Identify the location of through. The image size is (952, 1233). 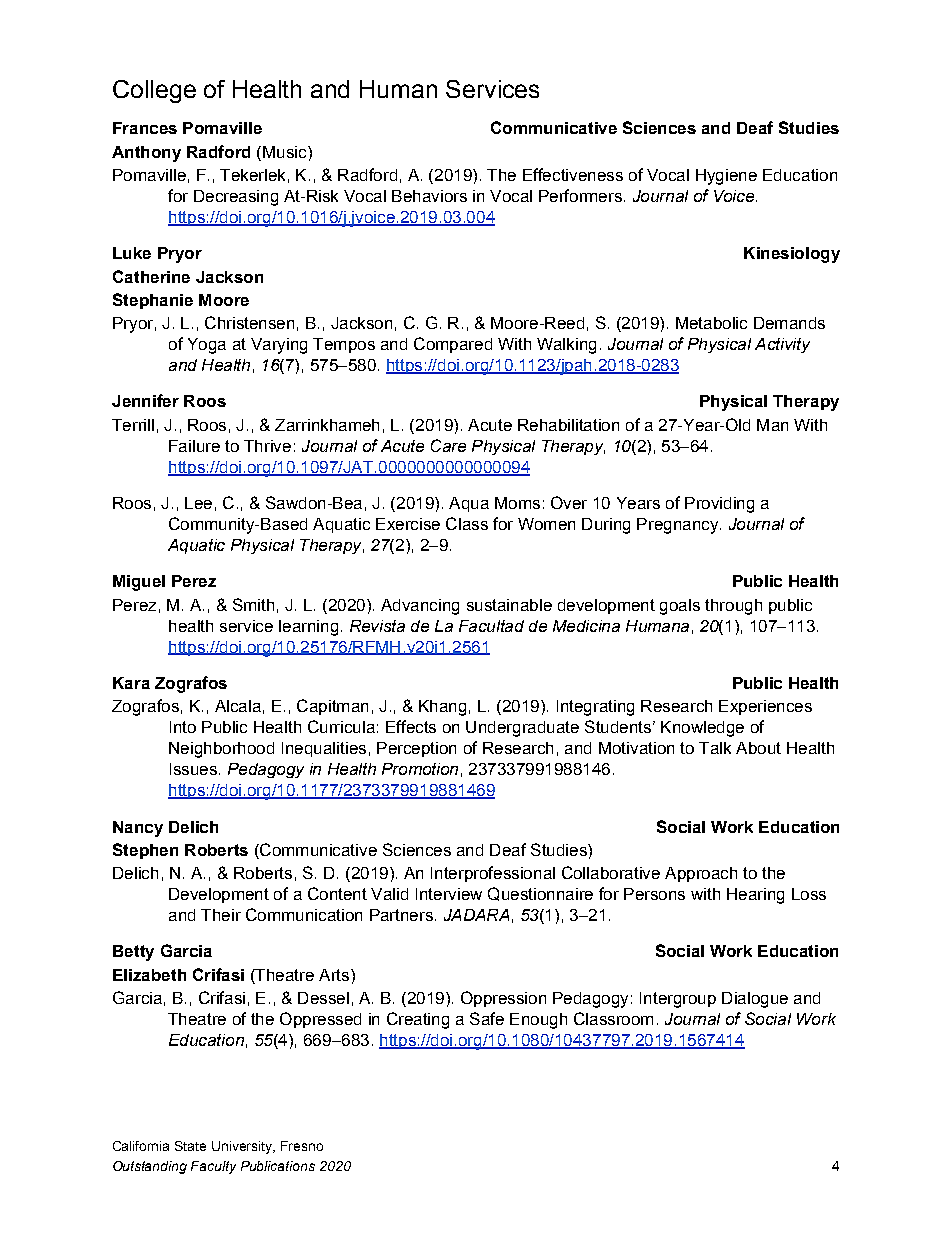
(733, 607).
